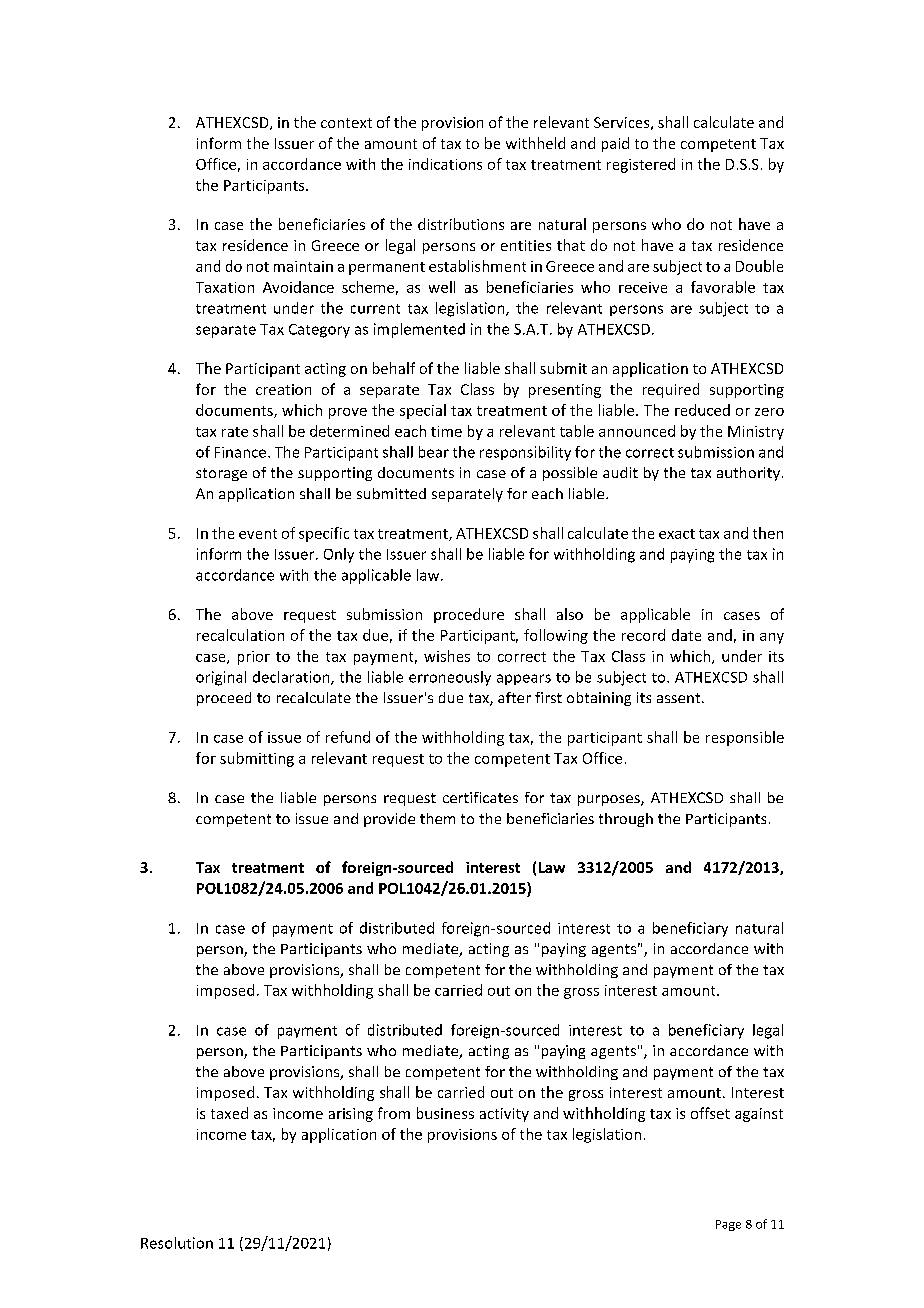 The image size is (924, 1308). Describe the element at coordinates (177, 1243) in the screenshot. I see `Resolution` at that location.
